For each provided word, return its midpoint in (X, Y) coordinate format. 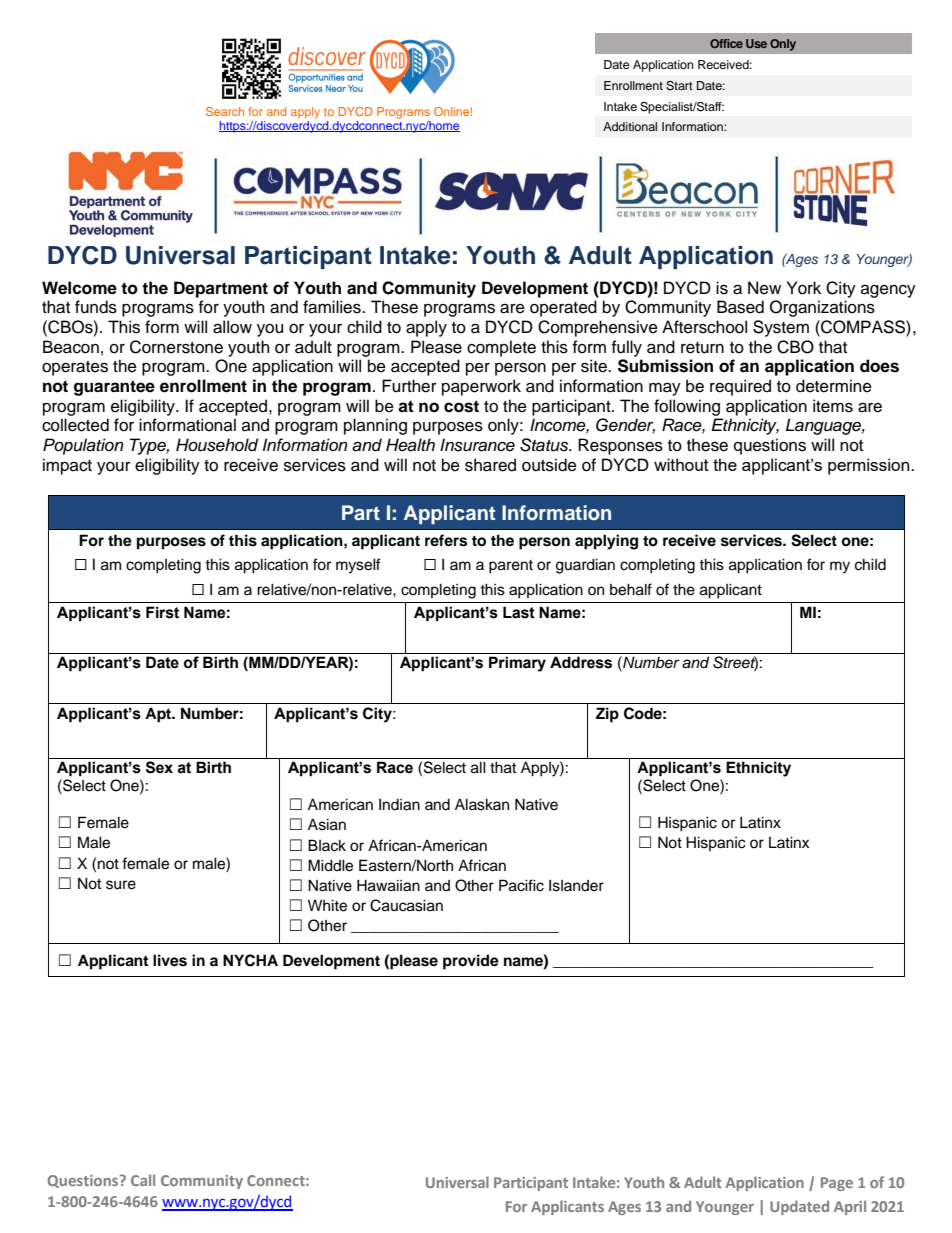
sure (121, 885)
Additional (630, 126)
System (781, 328)
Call (143, 1180)
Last (519, 612)
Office (726, 43)
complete (501, 348)
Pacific (521, 885)
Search (225, 111)
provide (471, 962)
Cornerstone (176, 347)
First (162, 612)
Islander (576, 885)
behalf (631, 589)
